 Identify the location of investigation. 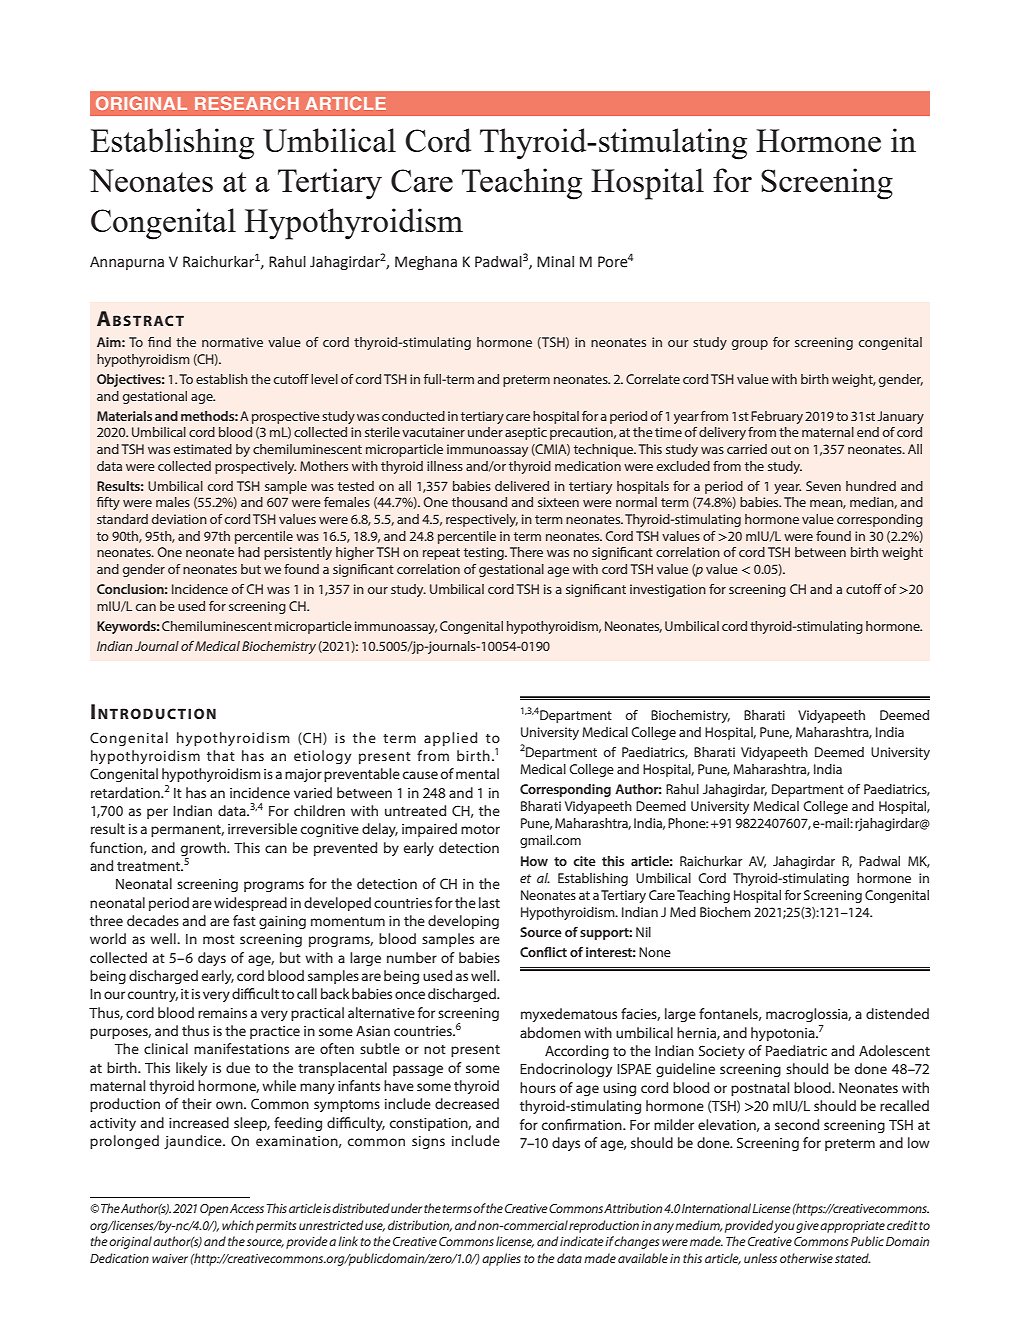
(668, 590).
